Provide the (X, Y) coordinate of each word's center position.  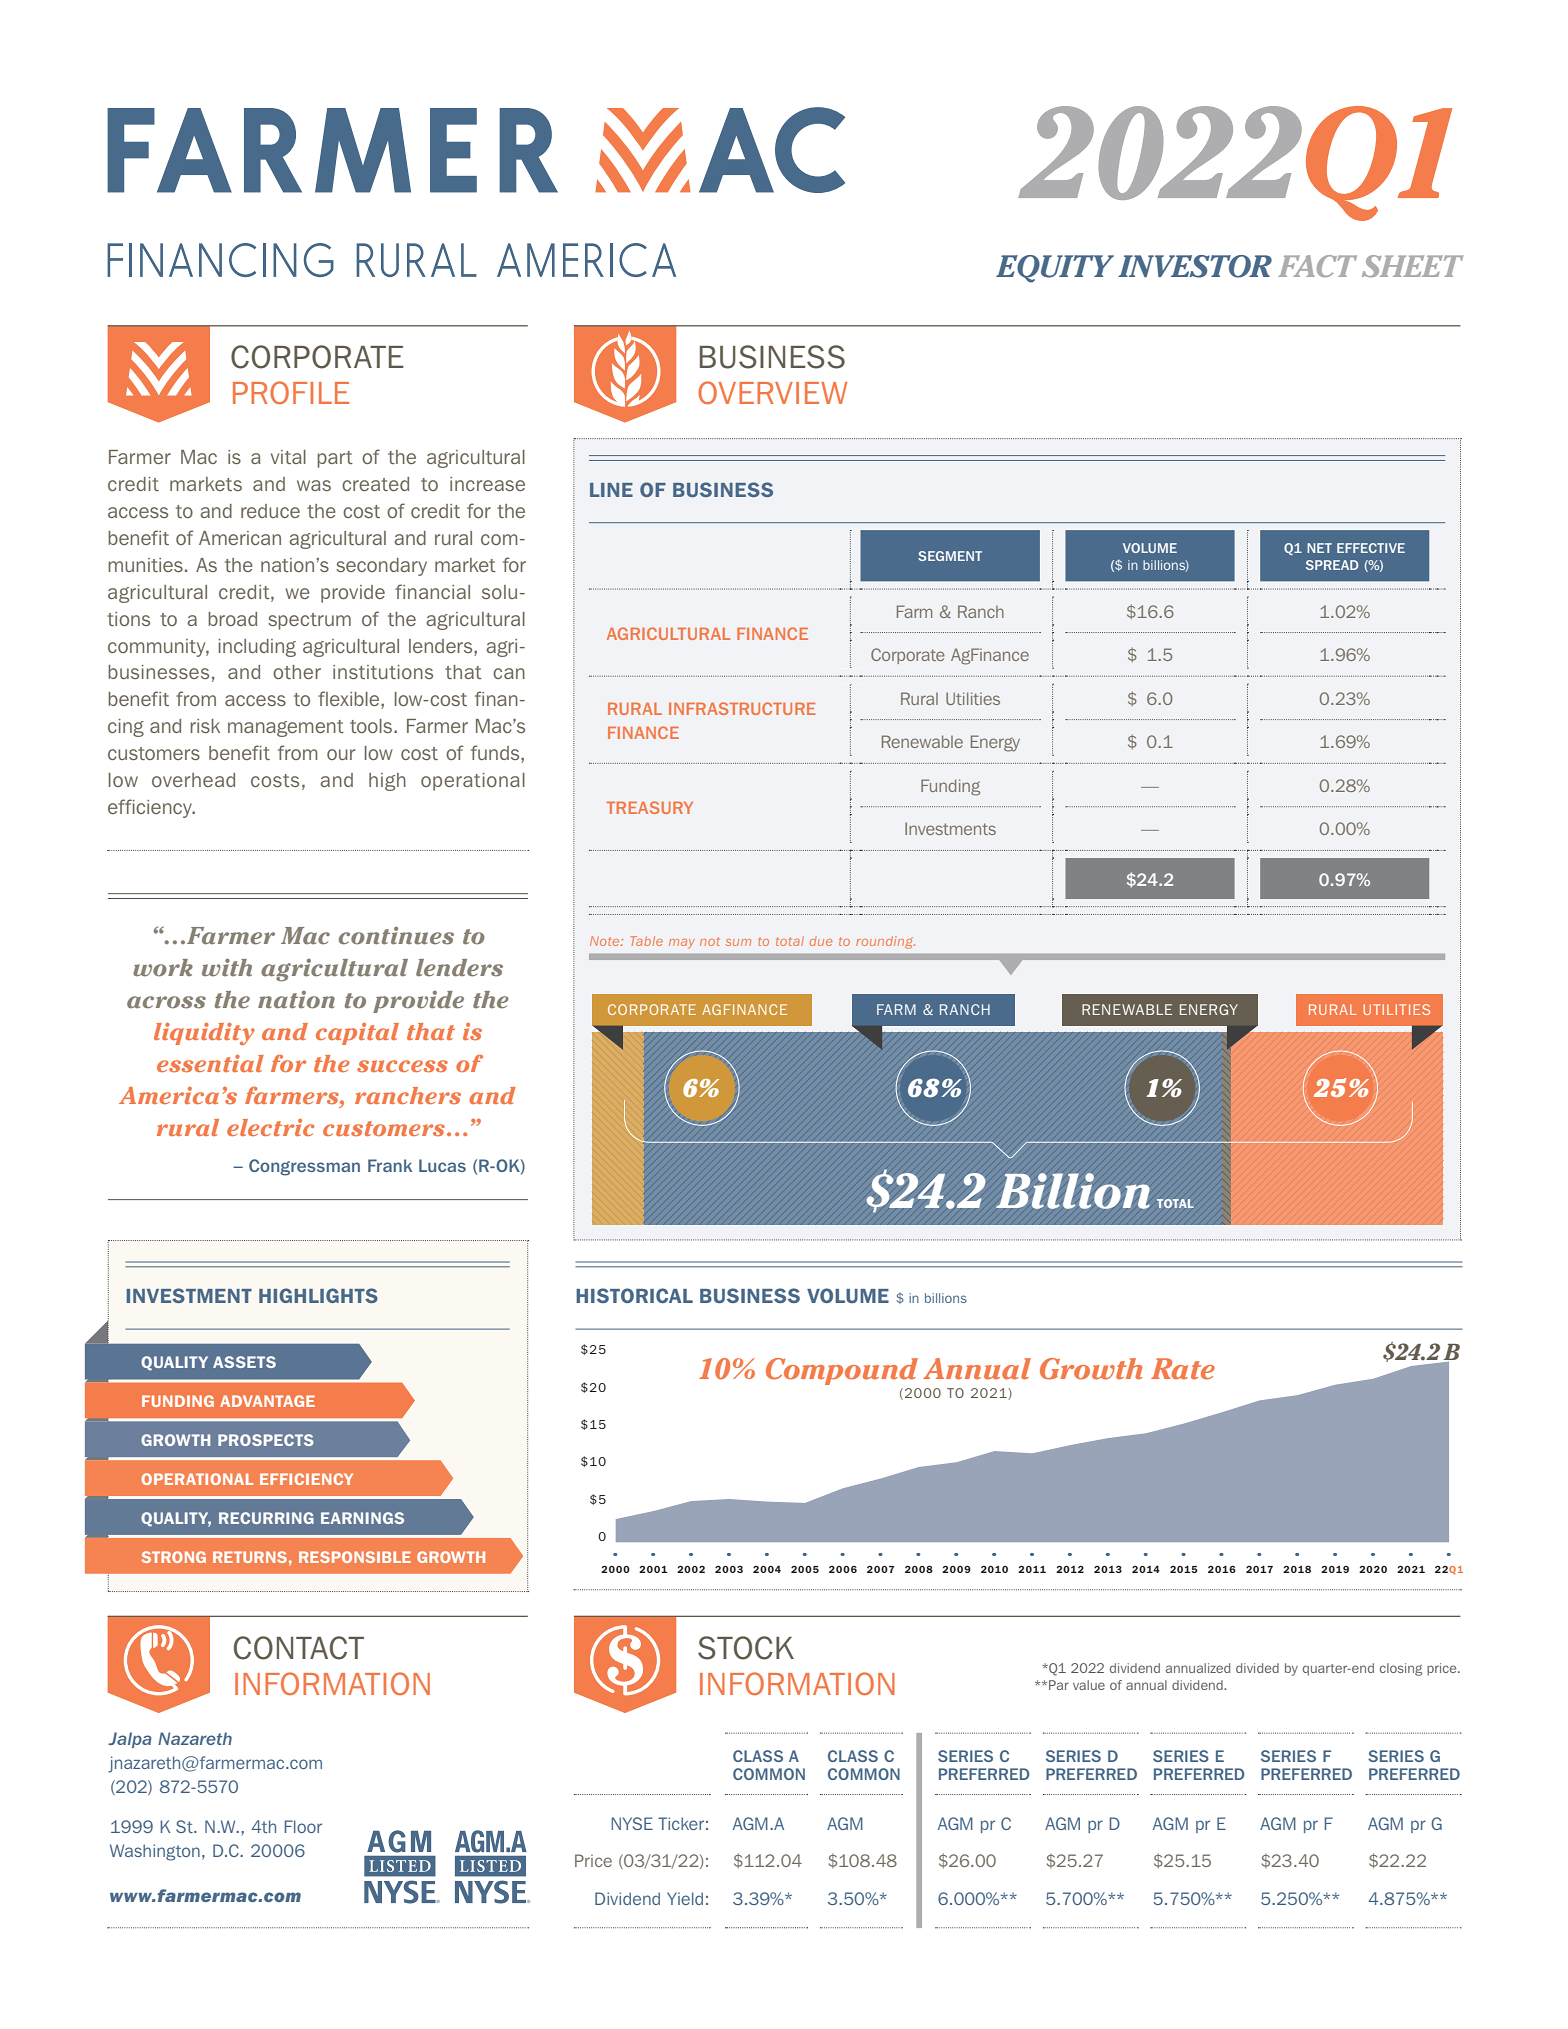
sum (738, 942)
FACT (1317, 266)
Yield (685, 1898)
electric (270, 1127)
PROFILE (291, 392)
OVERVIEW (772, 392)
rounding (885, 942)
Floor (303, 1826)
